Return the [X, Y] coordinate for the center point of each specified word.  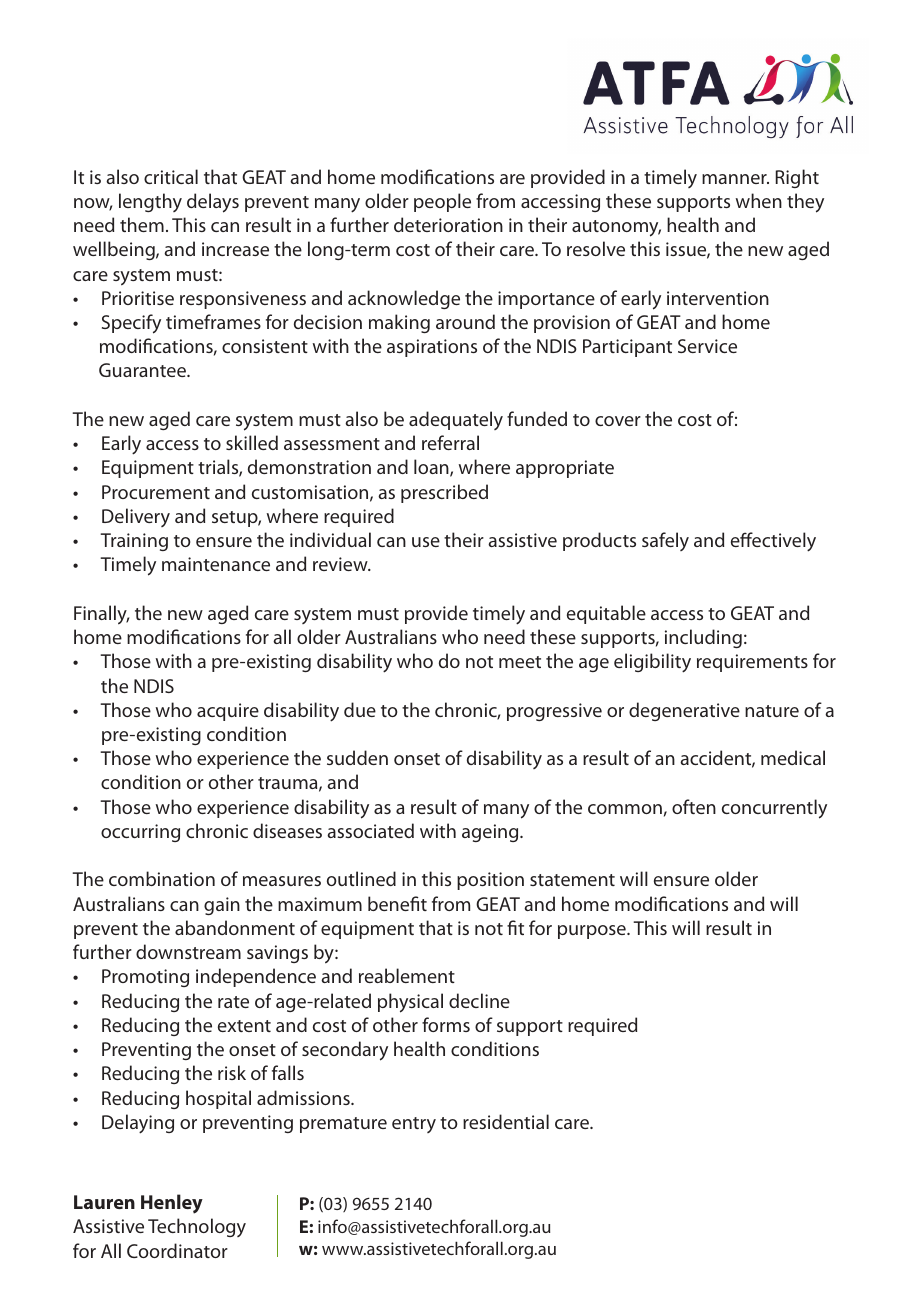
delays [213, 203]
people [442, 202]
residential [506, 1121]
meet [520, 662]
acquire [228, 712]
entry [414, 1125]
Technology [197, 1227]
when [759, 200]
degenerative [684, 711]
